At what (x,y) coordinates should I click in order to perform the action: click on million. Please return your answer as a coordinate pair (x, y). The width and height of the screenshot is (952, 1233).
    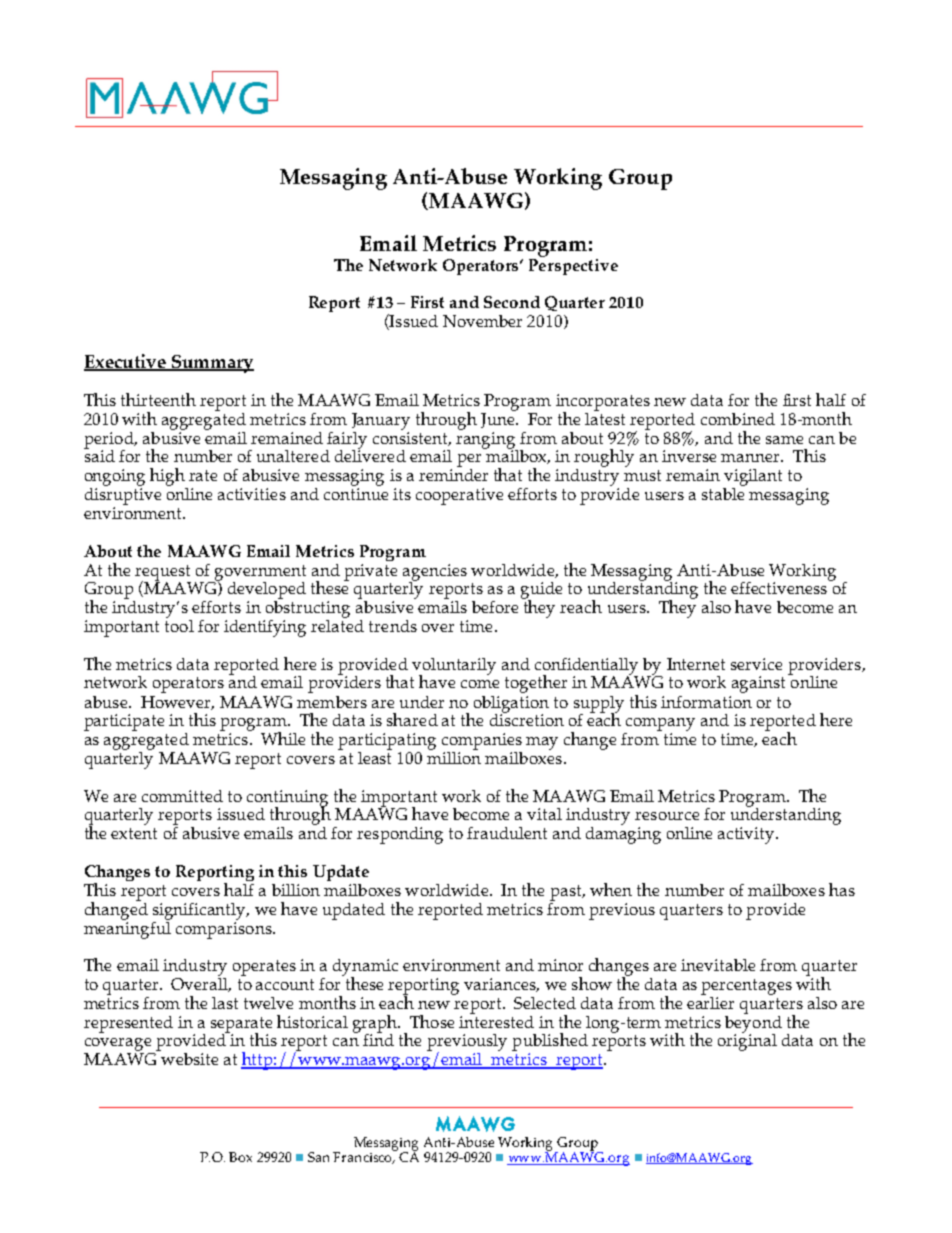
    Looking at the image, I should click on (454, 756).
